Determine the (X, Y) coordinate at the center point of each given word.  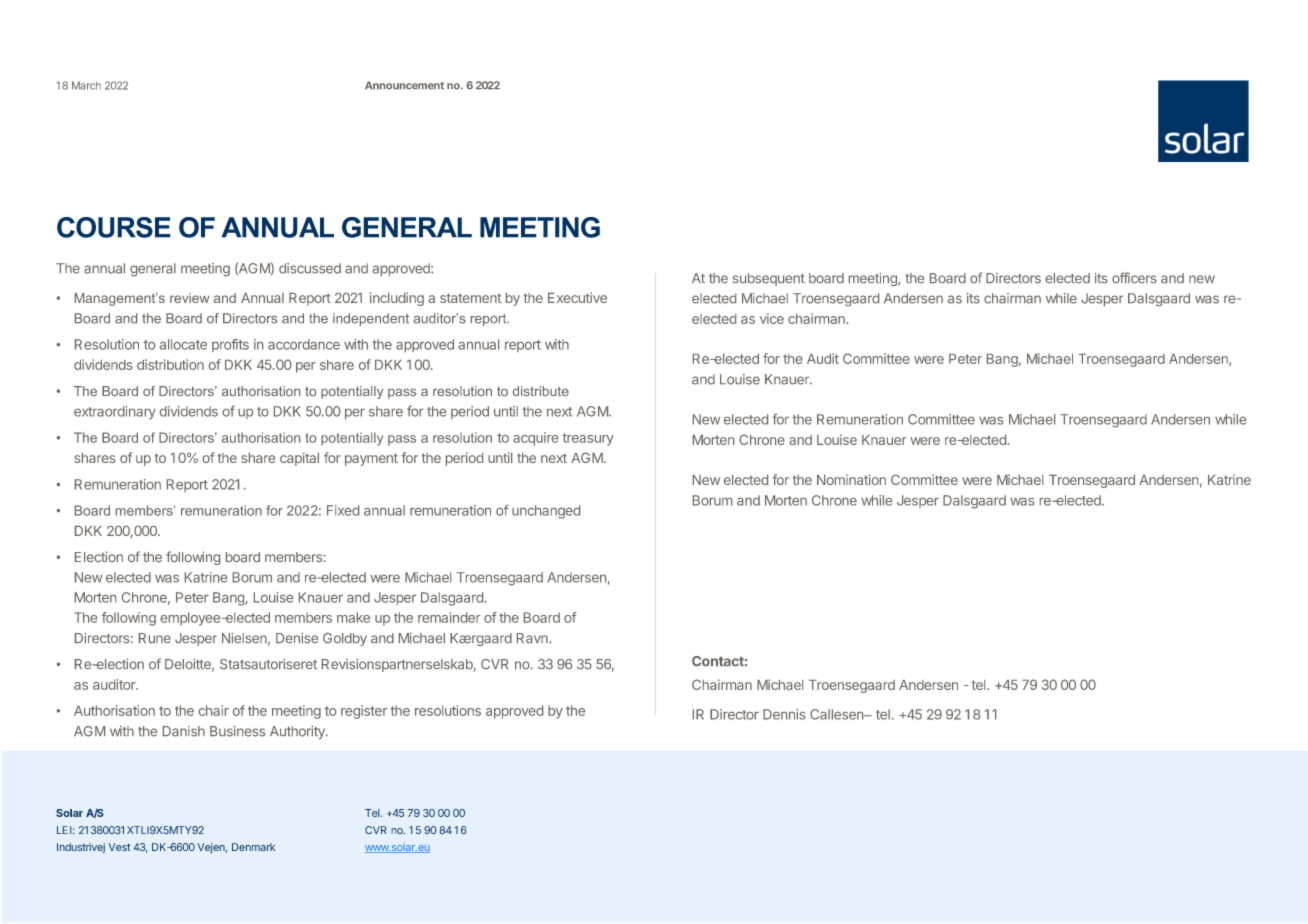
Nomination (851, 479)
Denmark (253, 847)
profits (230, 345)
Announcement (404, 85)
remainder (449, 617)
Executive (577, 297)
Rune (155, 638)
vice (772, 318)
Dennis (784, 714)
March (86, 85)
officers (1134, 277)
